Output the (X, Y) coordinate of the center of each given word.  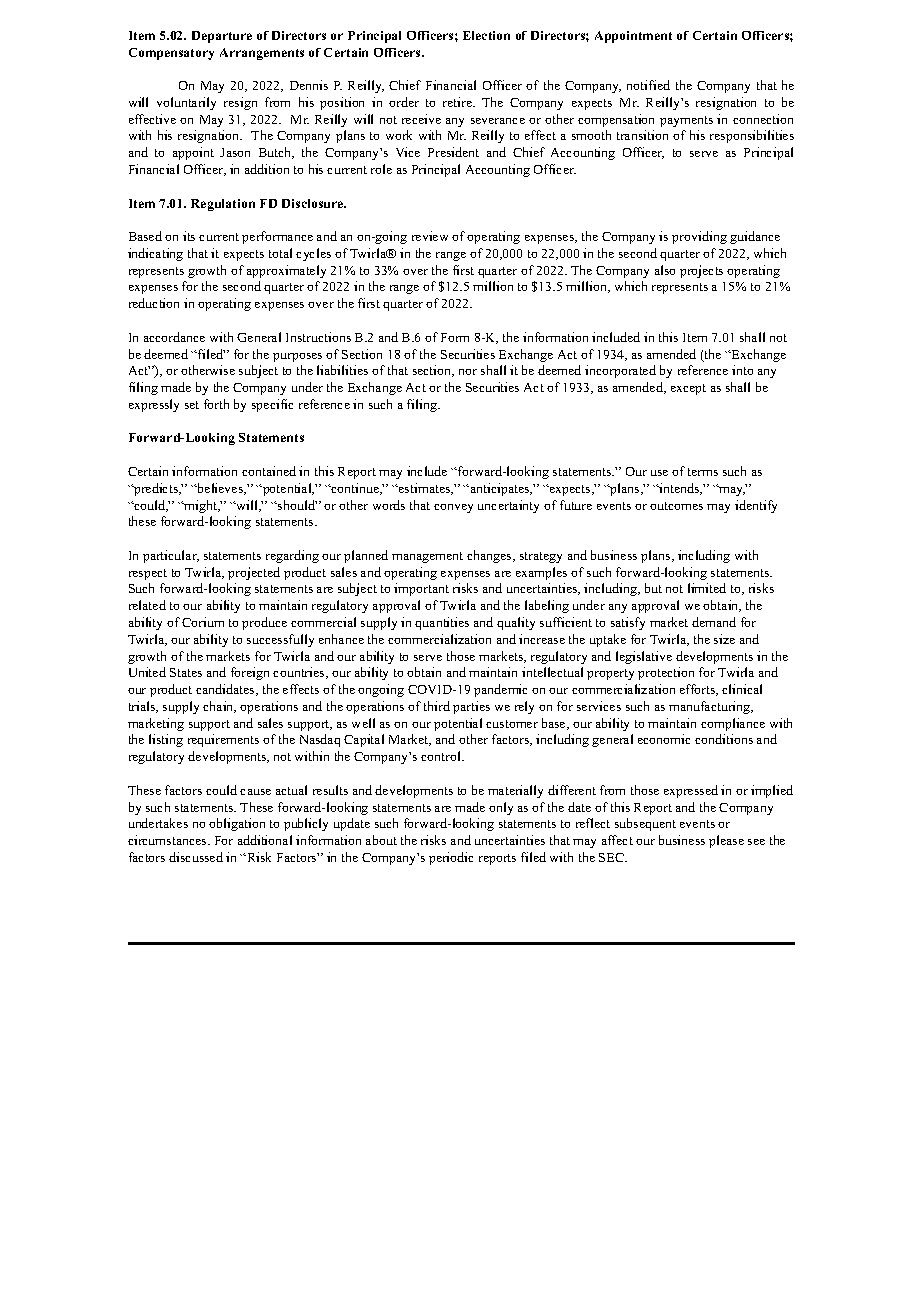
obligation (237, 824)
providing (699, 237)
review (430, 236)
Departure (222, 37)
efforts (699, 690)
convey (453, 508)
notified (648, 85)
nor (468, 372)
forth (216, 404)
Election (486, 35)
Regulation (223, 205)
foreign (250, 673)
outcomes (676, 506)
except (688, 389)
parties (471, 707)
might (201, 506)
